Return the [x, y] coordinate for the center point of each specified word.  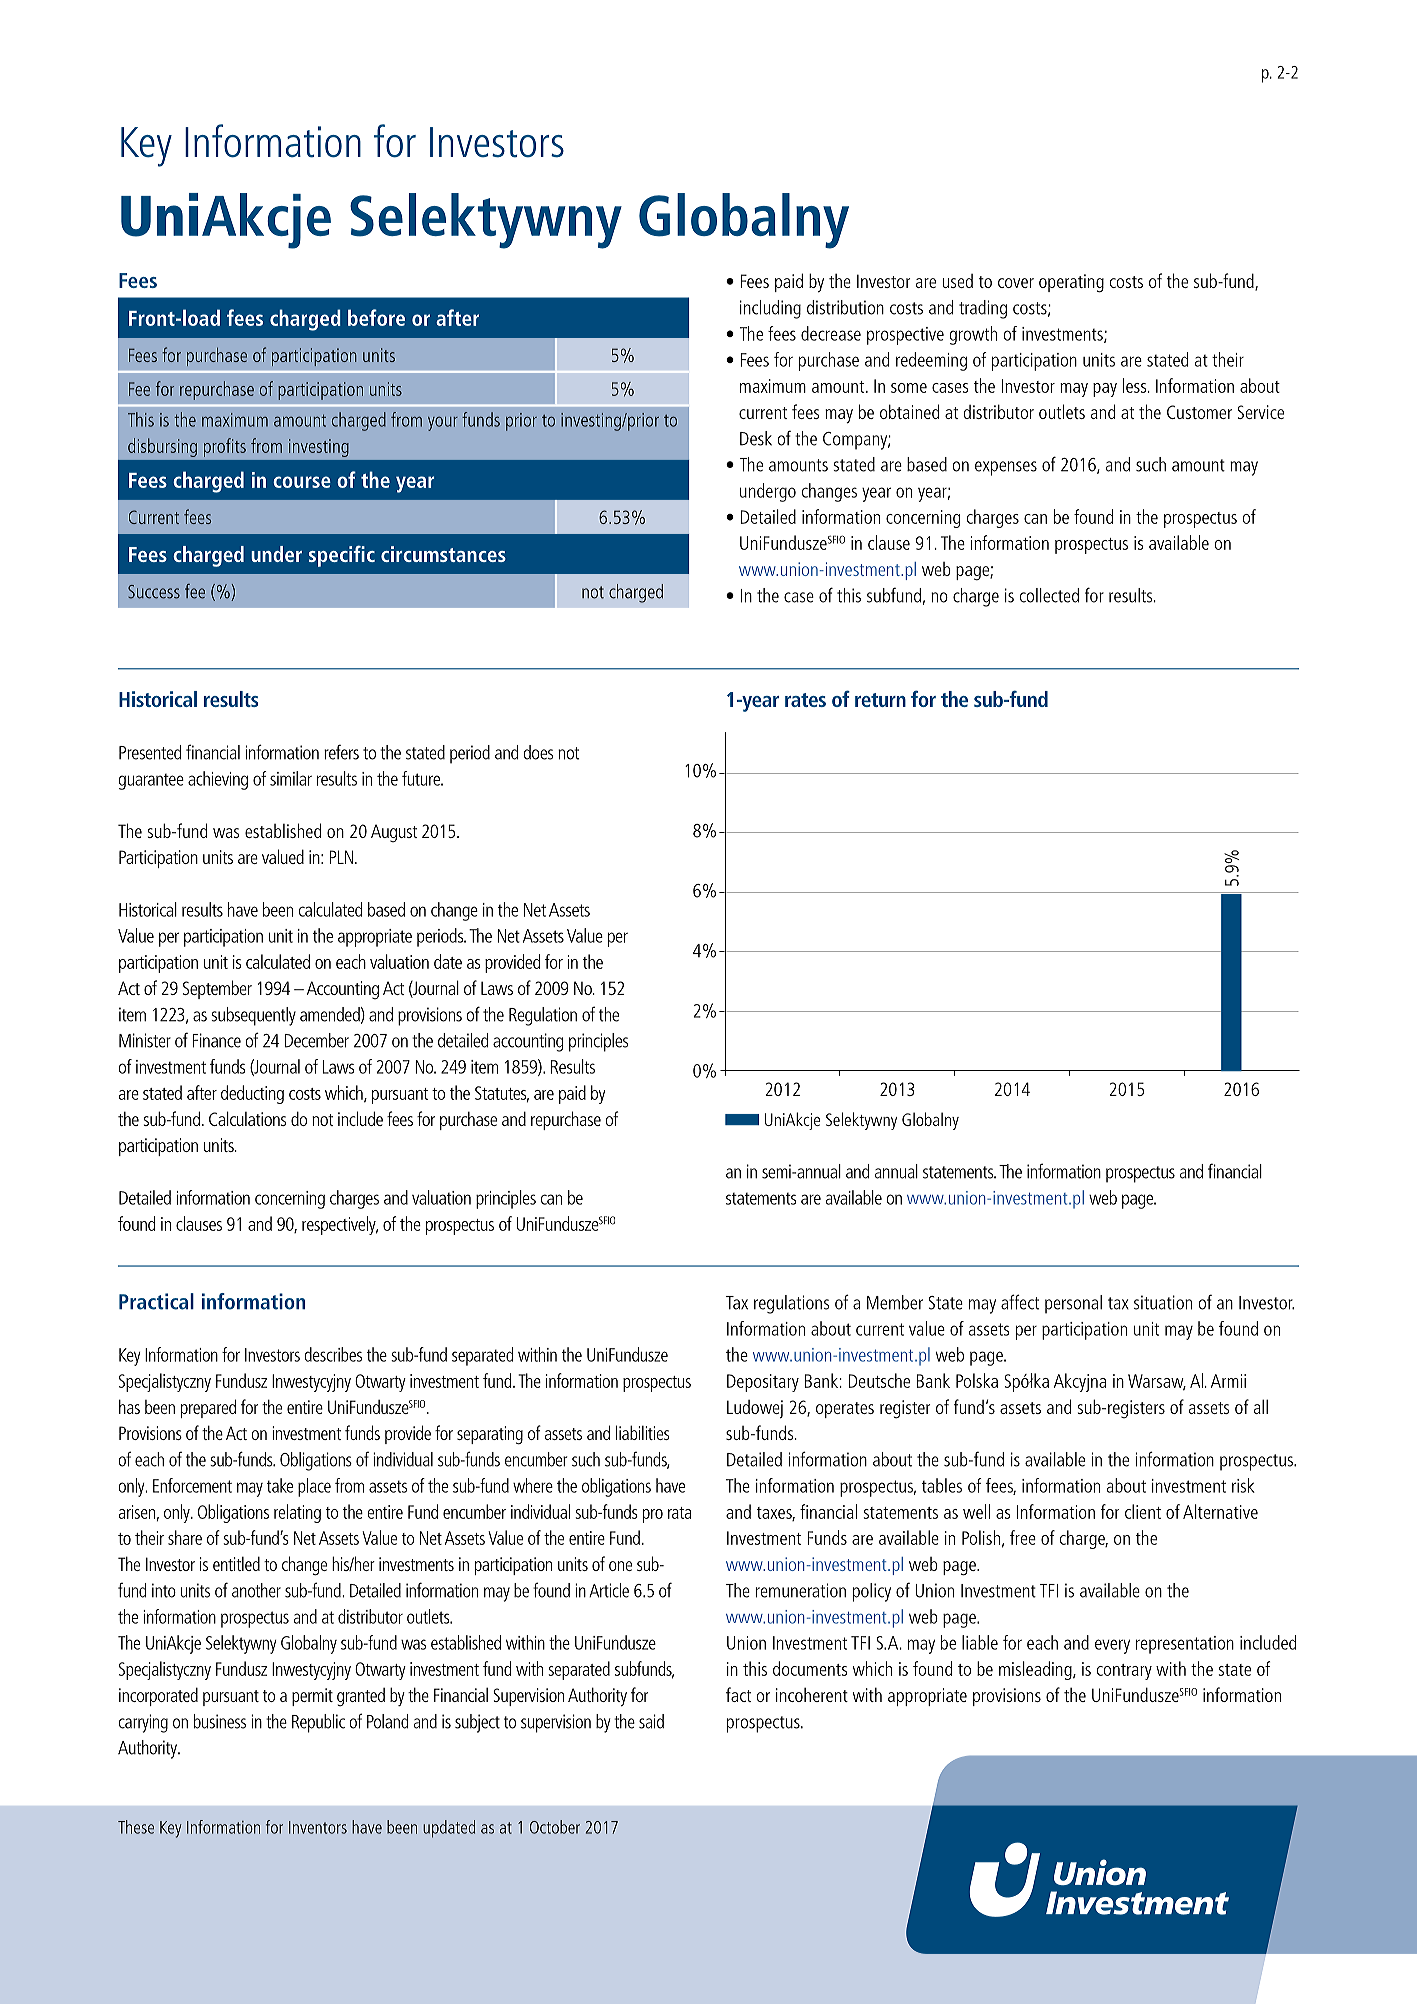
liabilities [642, 1432]
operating [1071, 283]
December [316, 1040]
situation [1163, 1302]
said [651, 1721]
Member [895, 1302]
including [770, 309]
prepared [208, 1408]
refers [341, 752]
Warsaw [1157, 1382]
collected [1049, 595]
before [376, 317]
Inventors [318, 1827]
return [880, 700]
